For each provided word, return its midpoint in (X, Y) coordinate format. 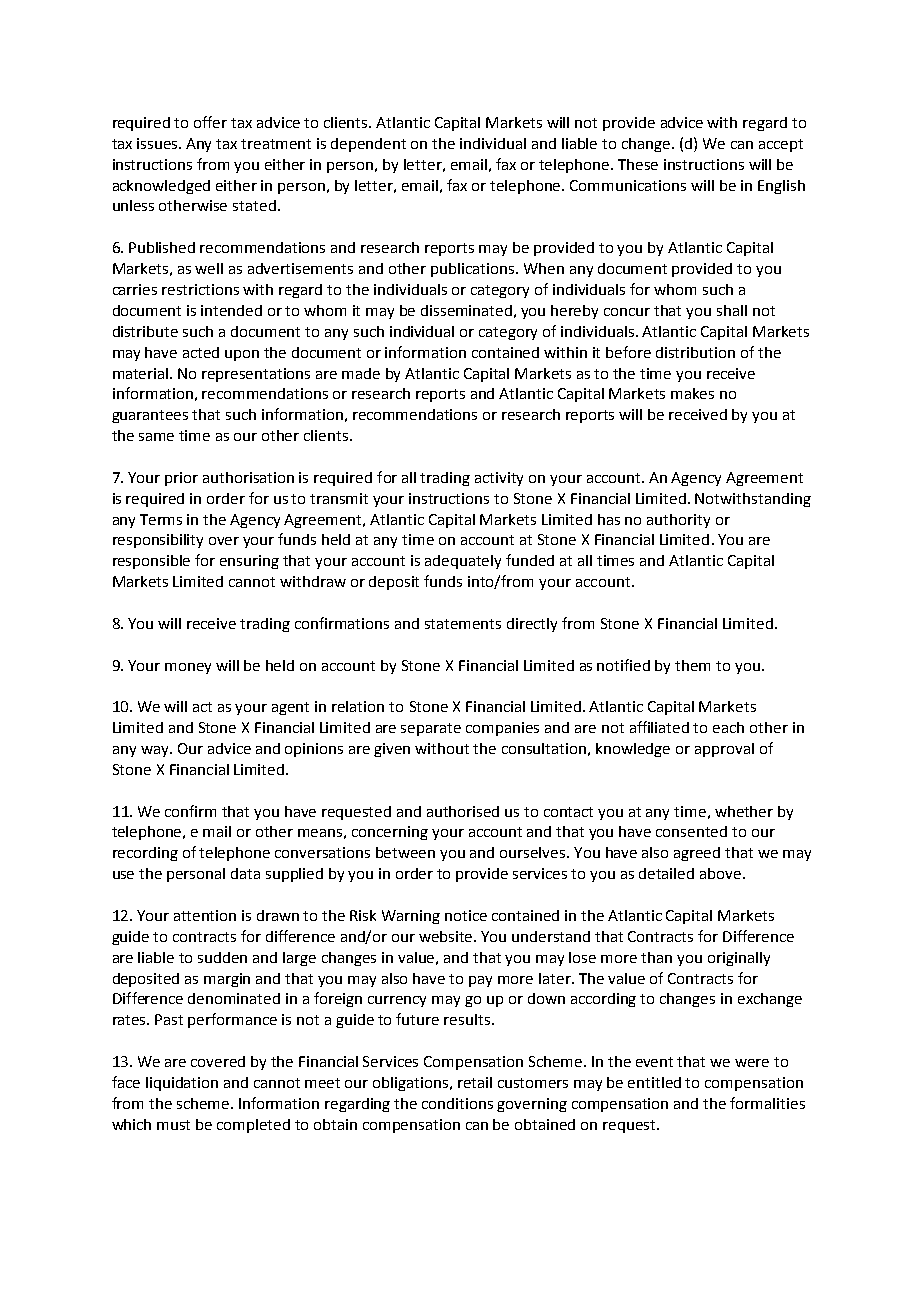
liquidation (182, 1084)
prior (181, 479)
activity (499, 479)
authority (678, 521)
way (156, 751)
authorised (463, 811)
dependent (368, 145)
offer (210, 122)
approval (724, 750)
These (638, 164)
